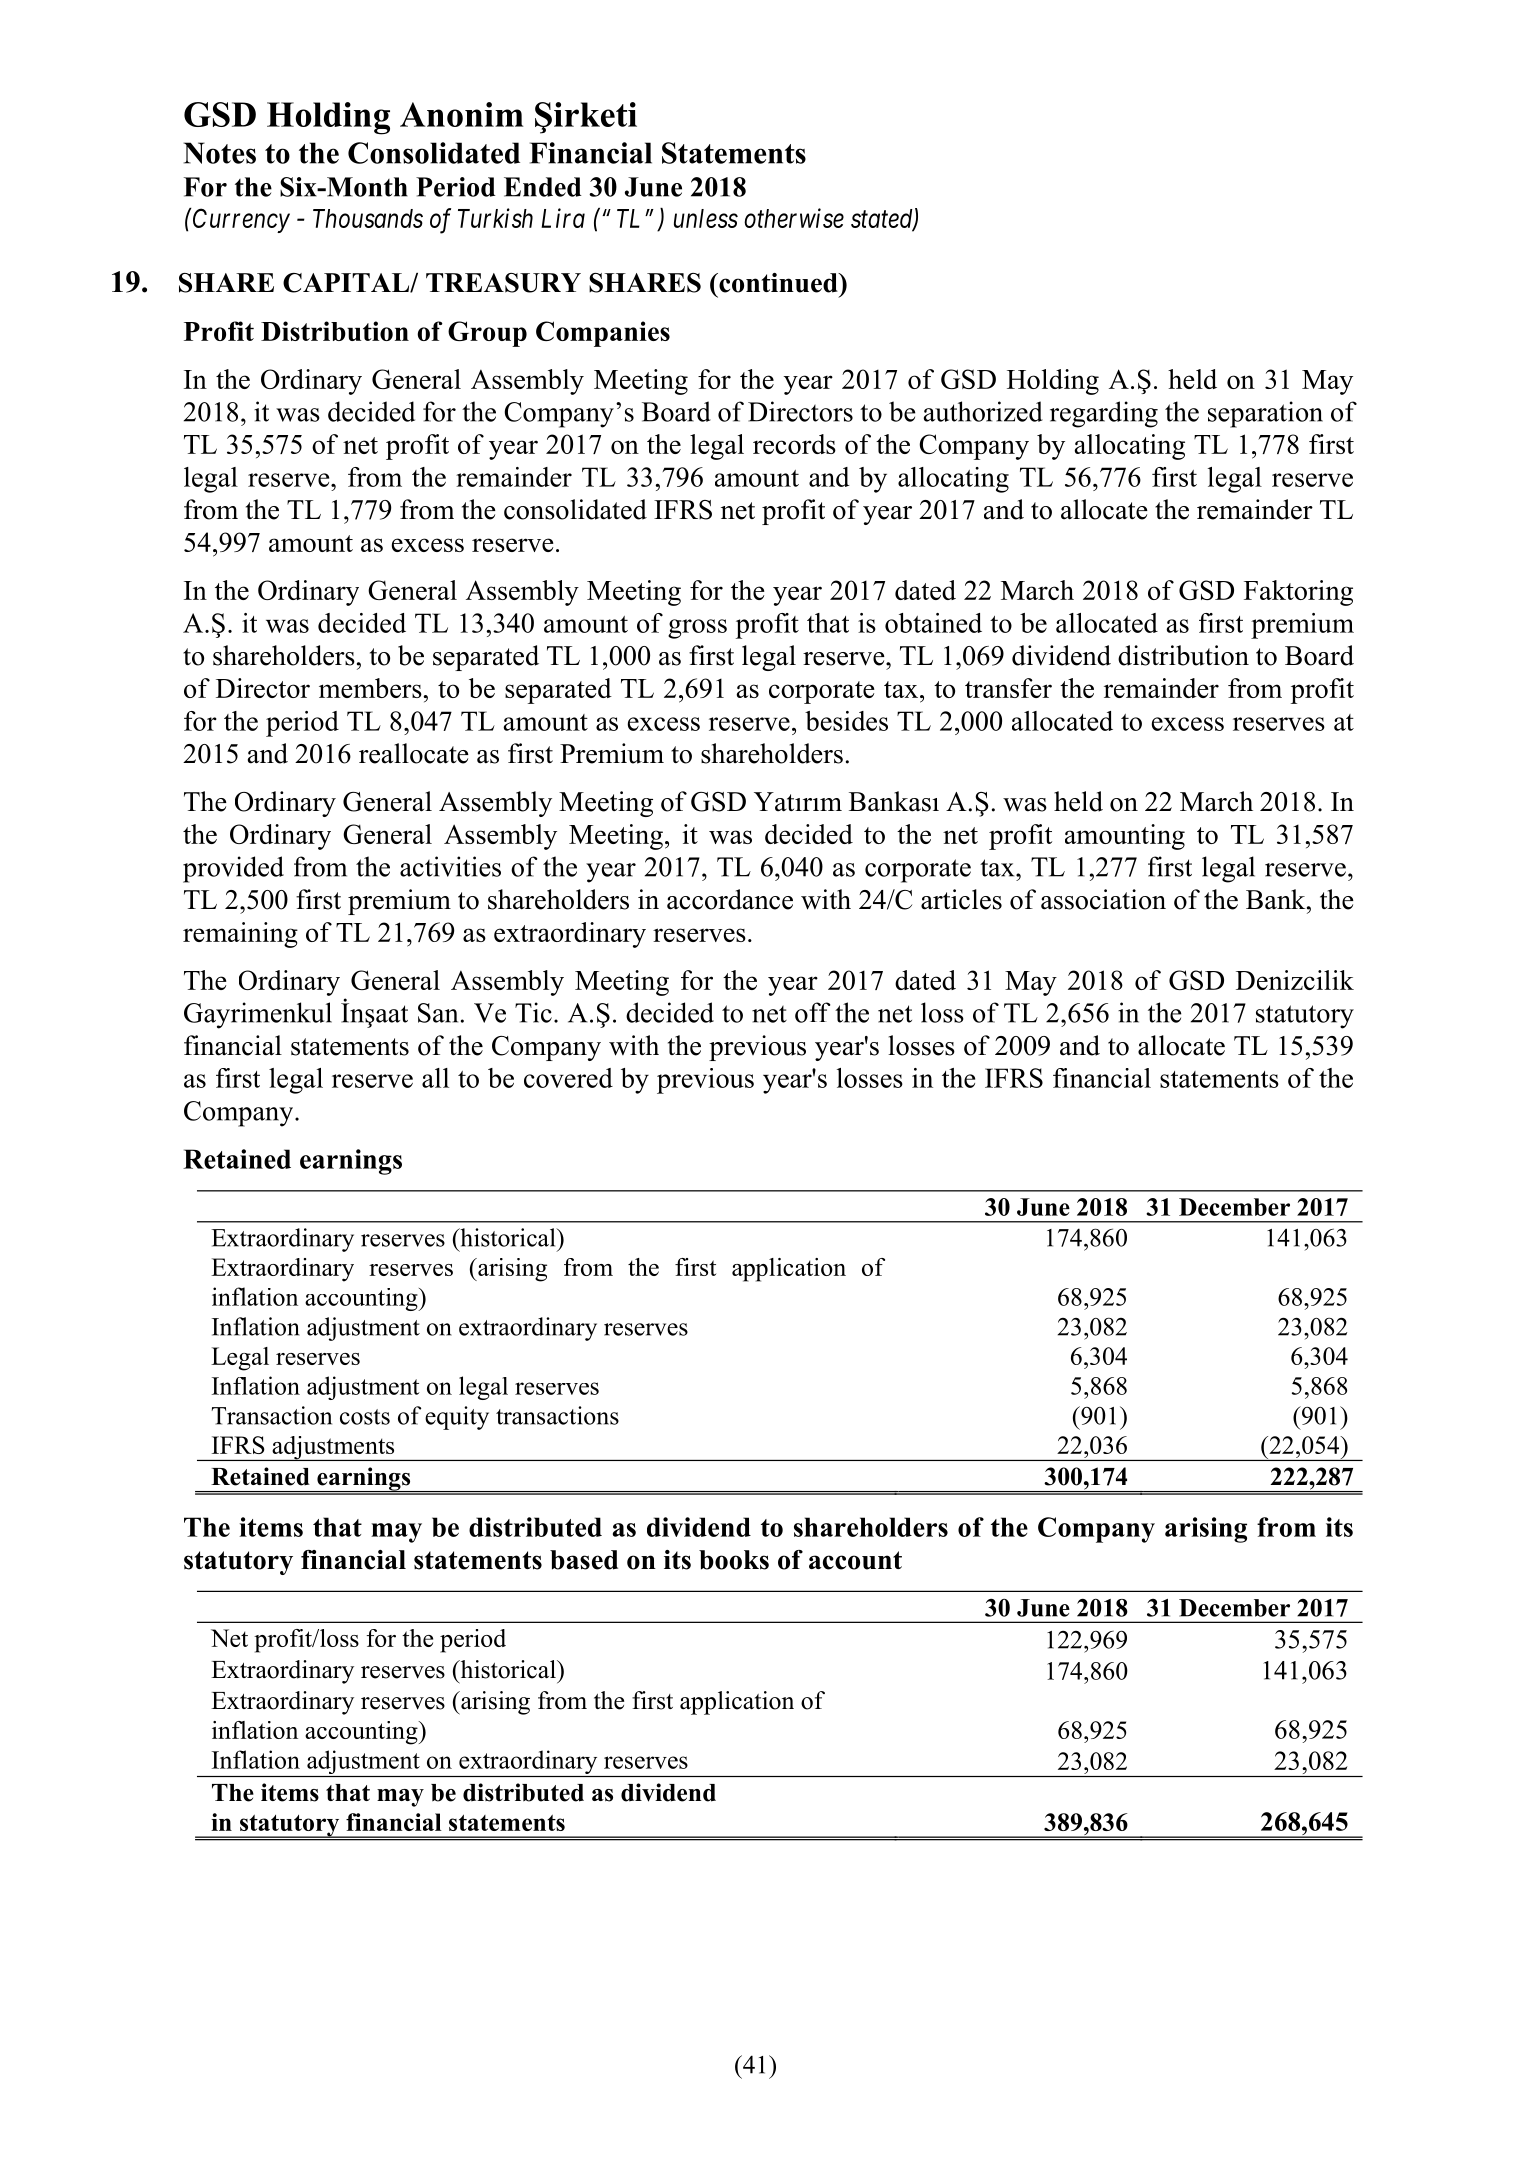  What do you see at coordinates (368, 218) in the screenshot?
I see `Thousands` at bounding box center [368, 218].
